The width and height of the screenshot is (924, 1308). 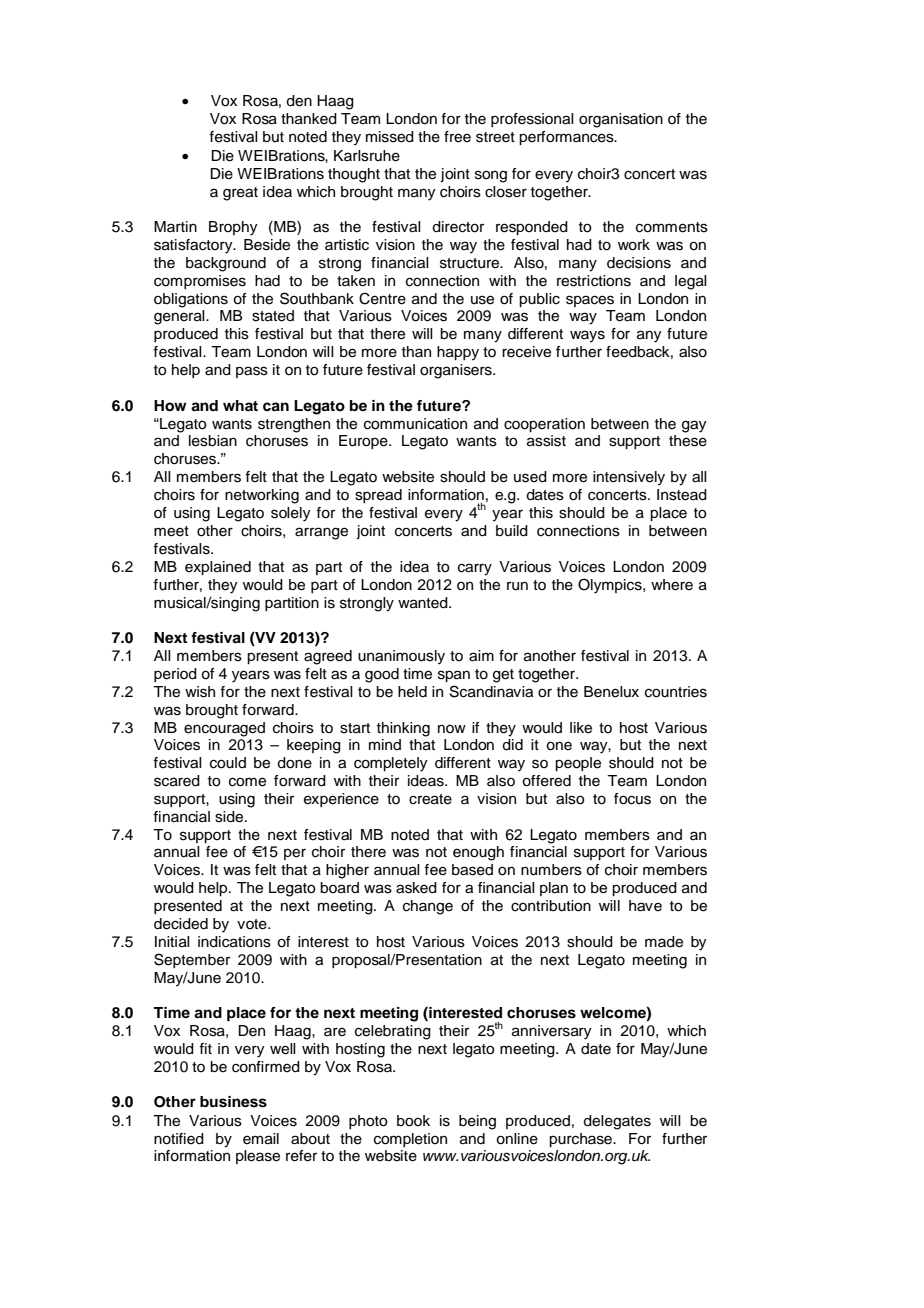 I want to click on could, so click(x=228, y=763).
